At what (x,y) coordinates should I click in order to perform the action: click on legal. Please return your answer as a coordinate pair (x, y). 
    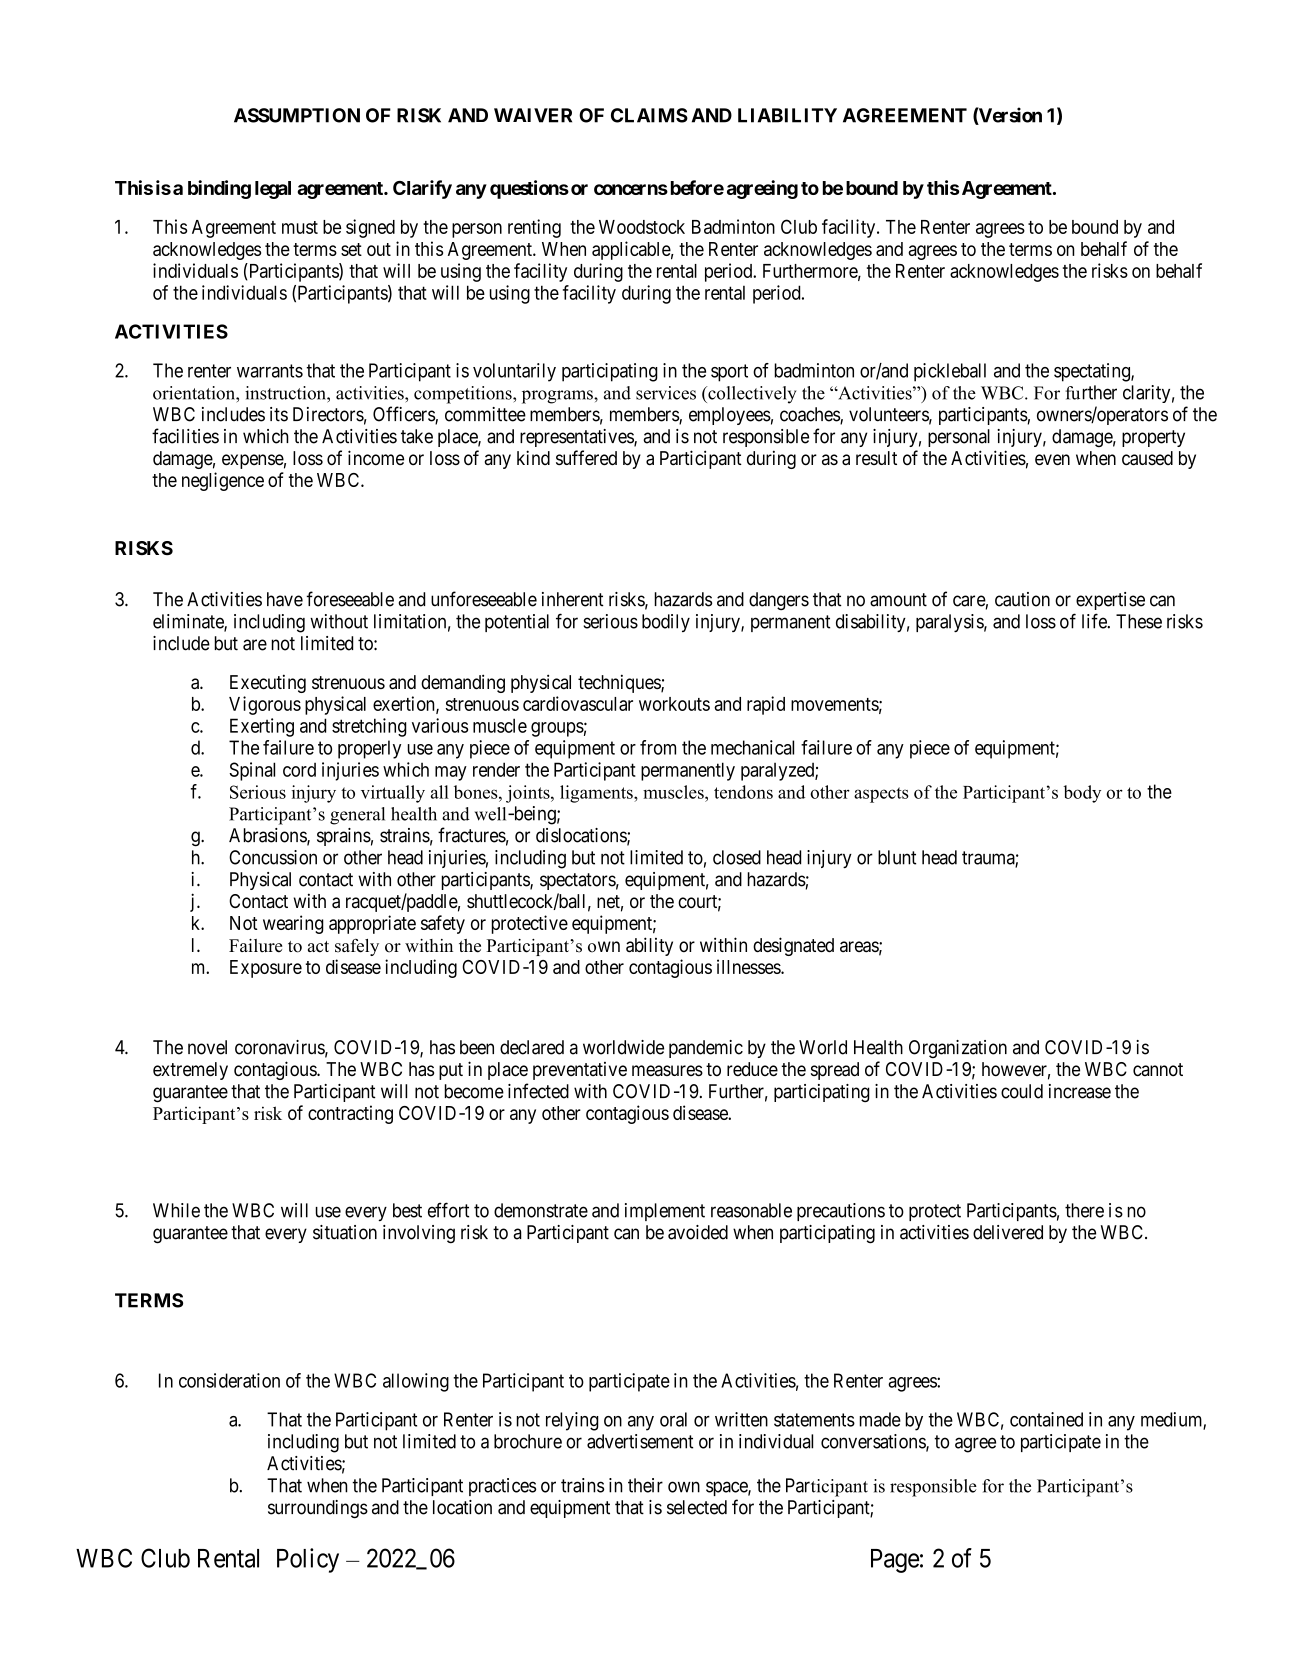
    Looking at the image, I should click on (273, 190).
